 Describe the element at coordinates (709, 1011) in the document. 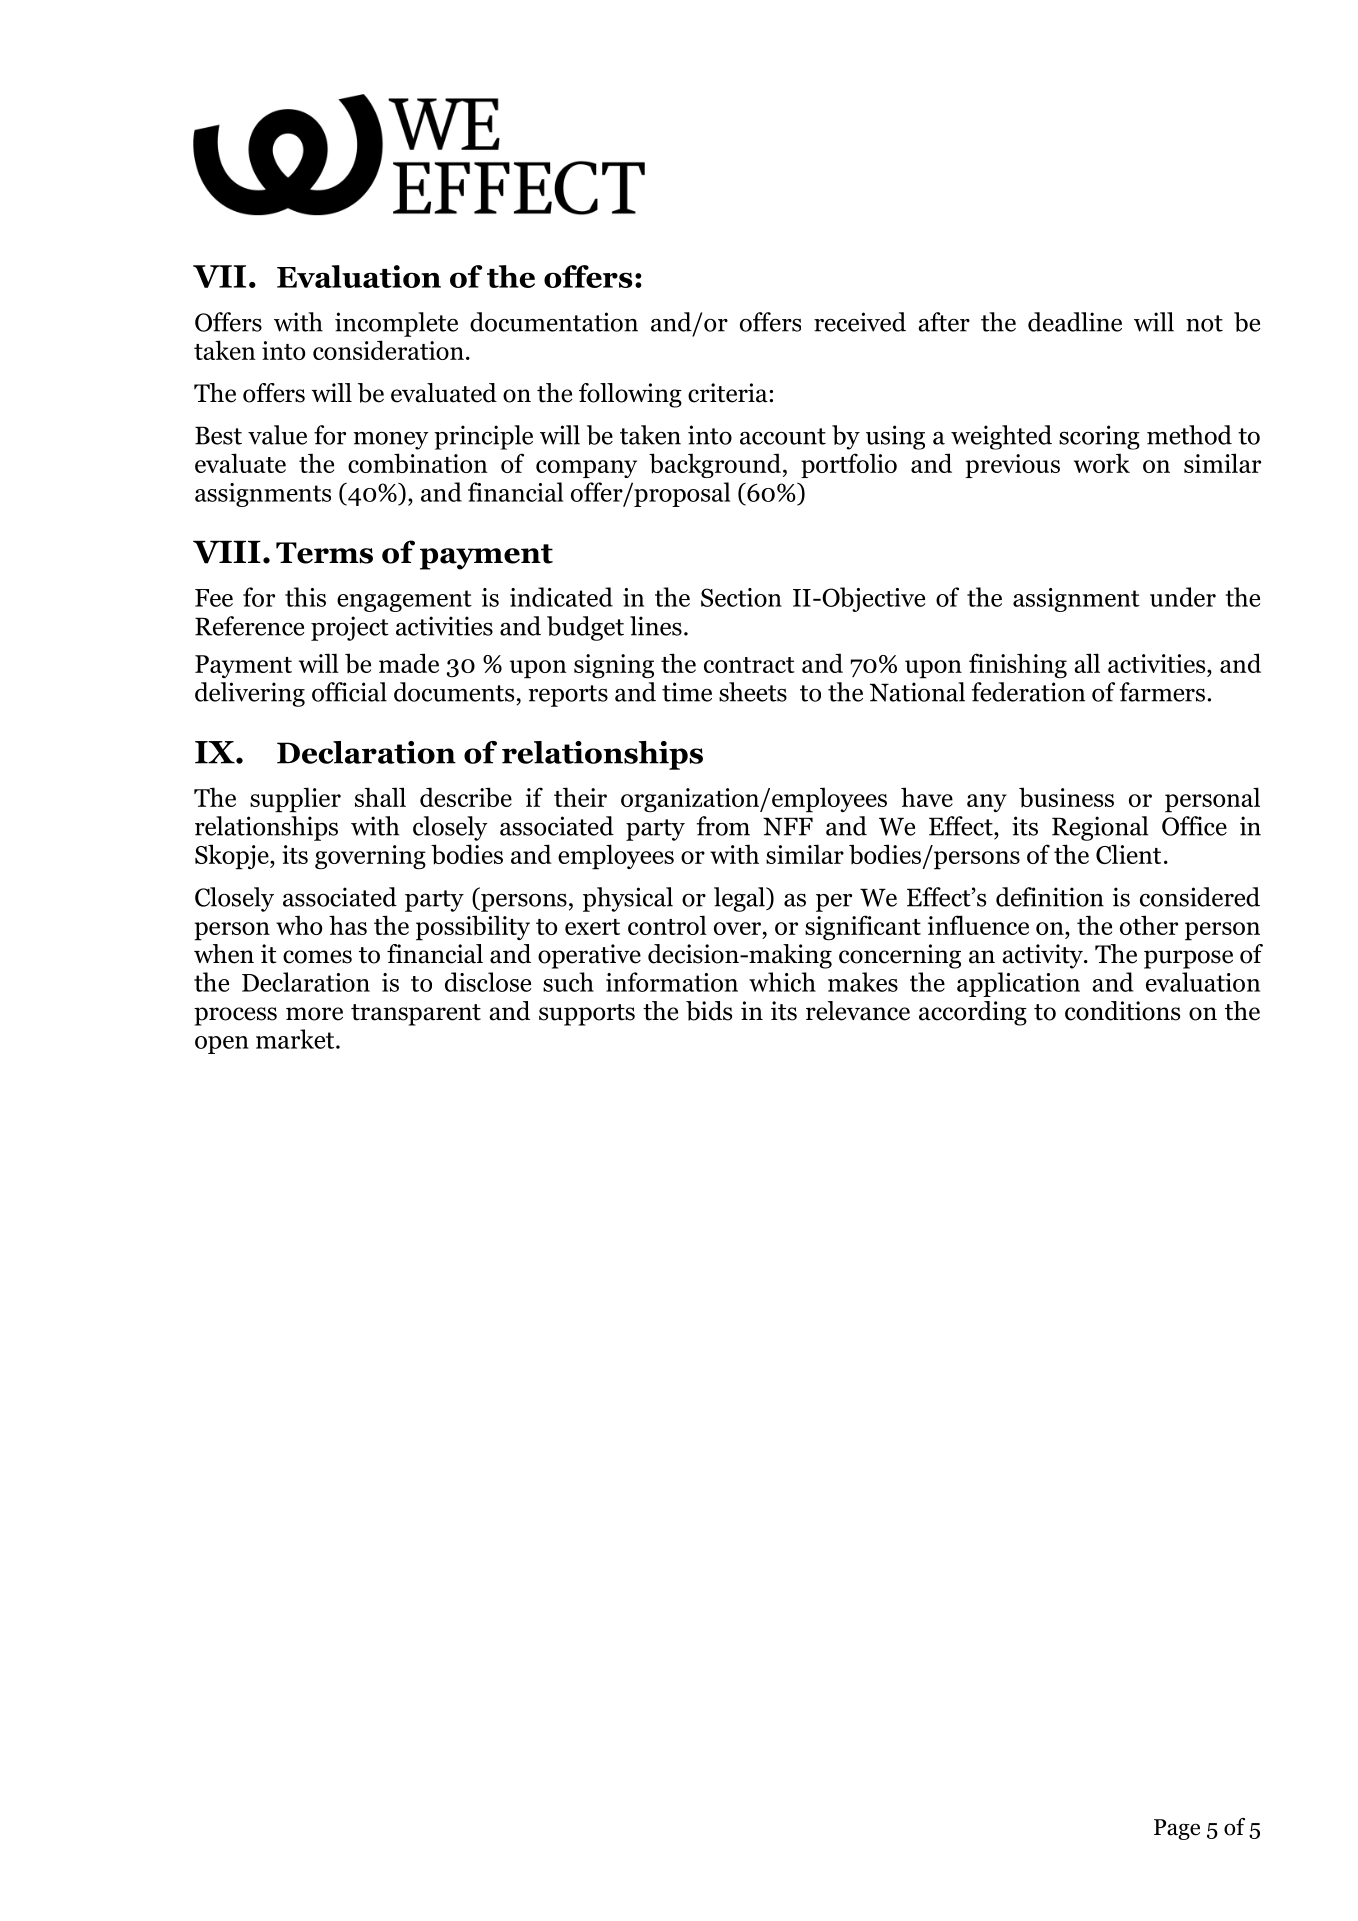

I see `bids` at that location.
